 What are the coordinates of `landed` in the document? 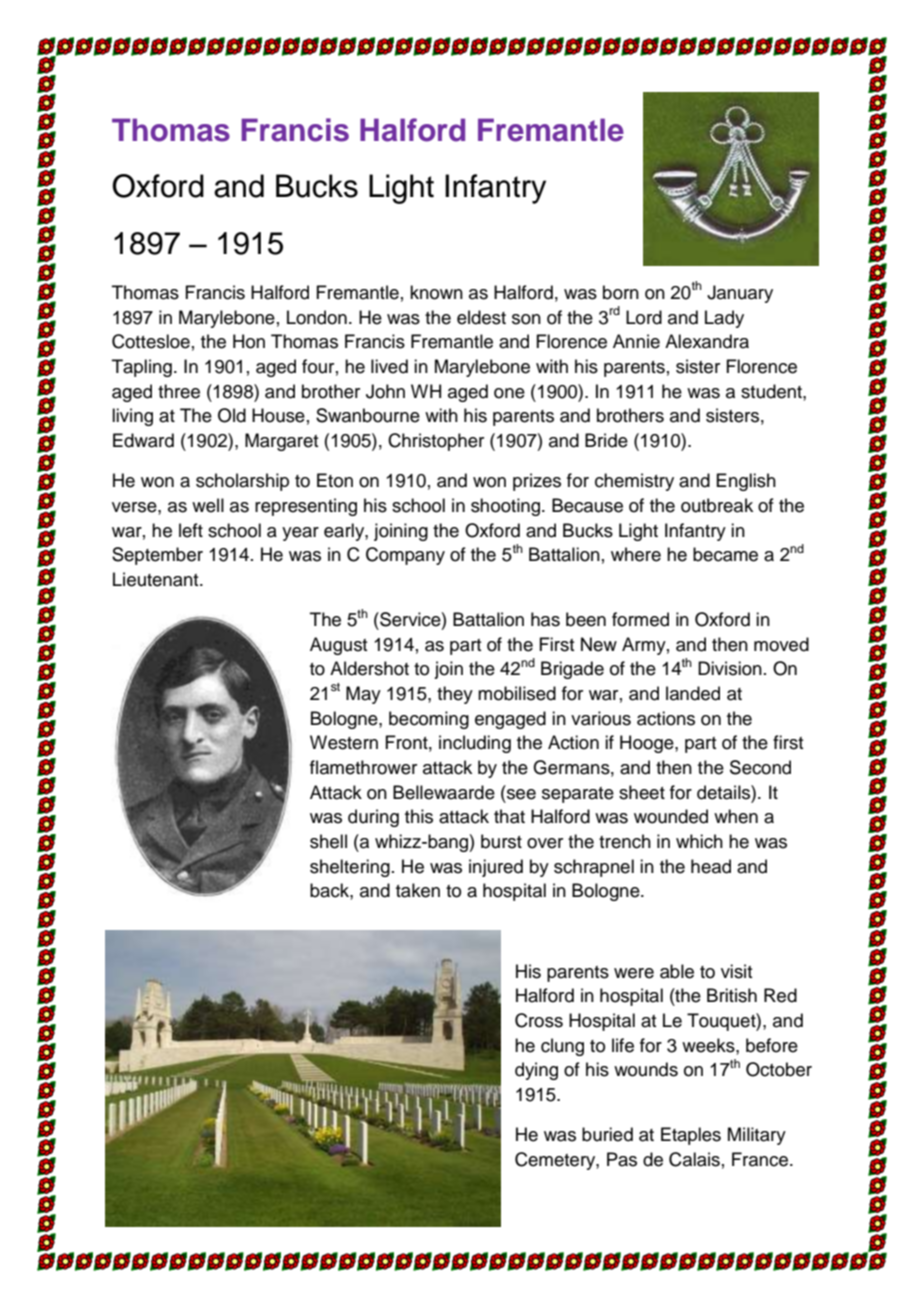 It's located at (693, 693).
